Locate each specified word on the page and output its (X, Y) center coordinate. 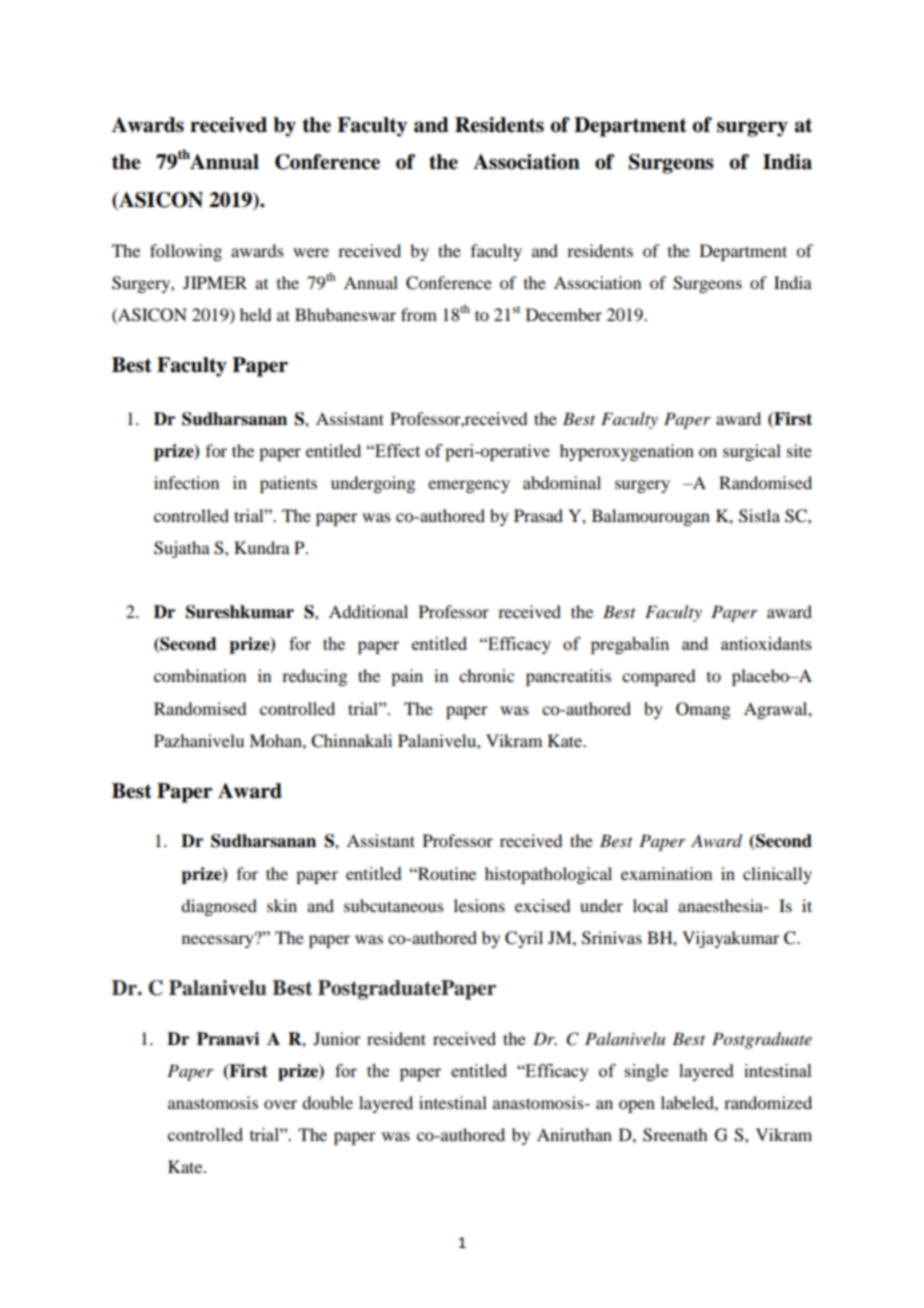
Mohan (276, 740)
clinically (777, 875)
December (564, 314)
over (280, 1104)
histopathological (548, 875)
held (255, 314)
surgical (752, 452)
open (637, 1106)
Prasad (538, 515)
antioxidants (766, 643)
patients (288, 484)
